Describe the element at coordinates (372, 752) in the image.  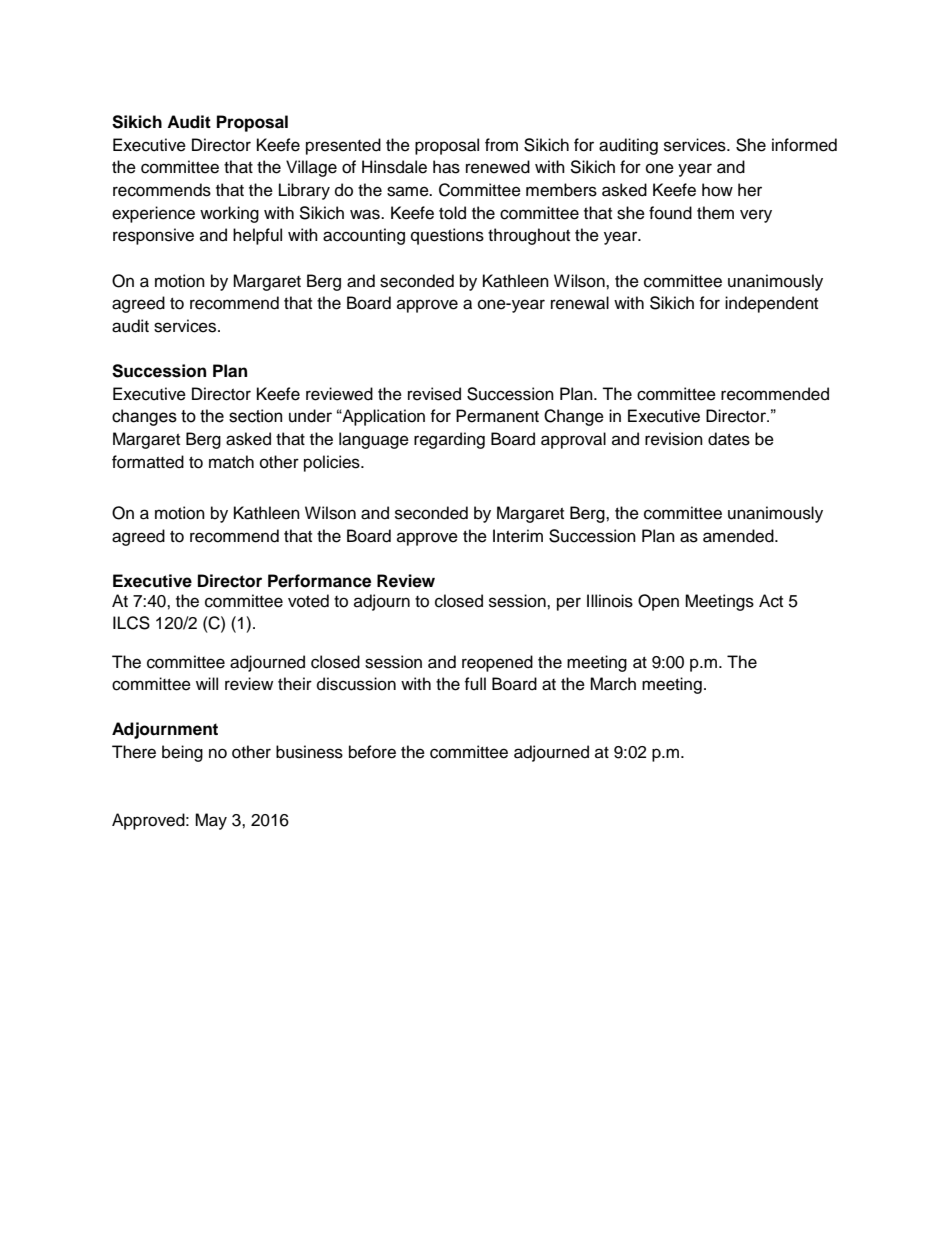
I see `before` at that location.
